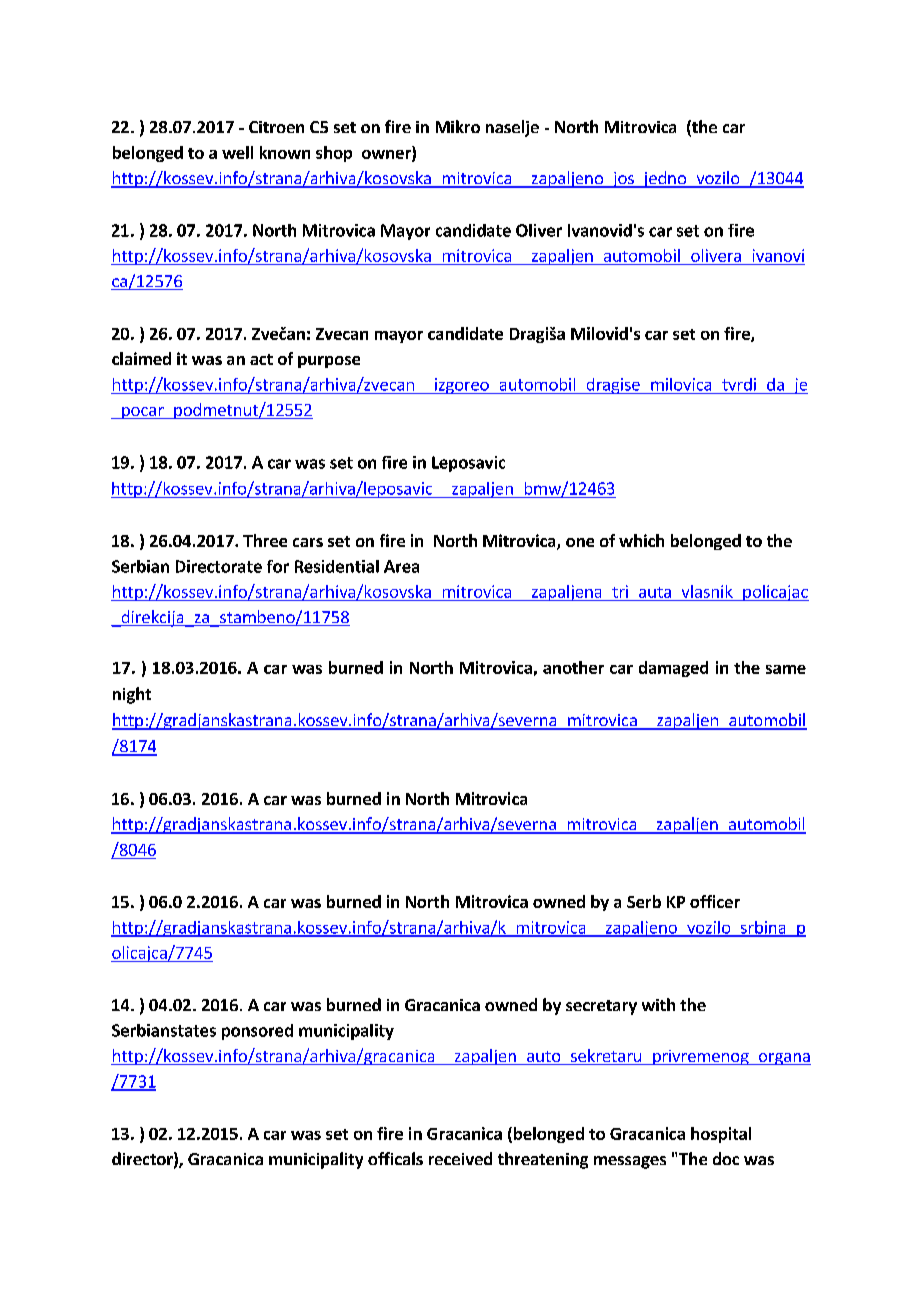 The height and width of the screenshot is (1308, 924). Describe the element at coordinates (460, 1158) in the screenshot. I see `received` at that location.
